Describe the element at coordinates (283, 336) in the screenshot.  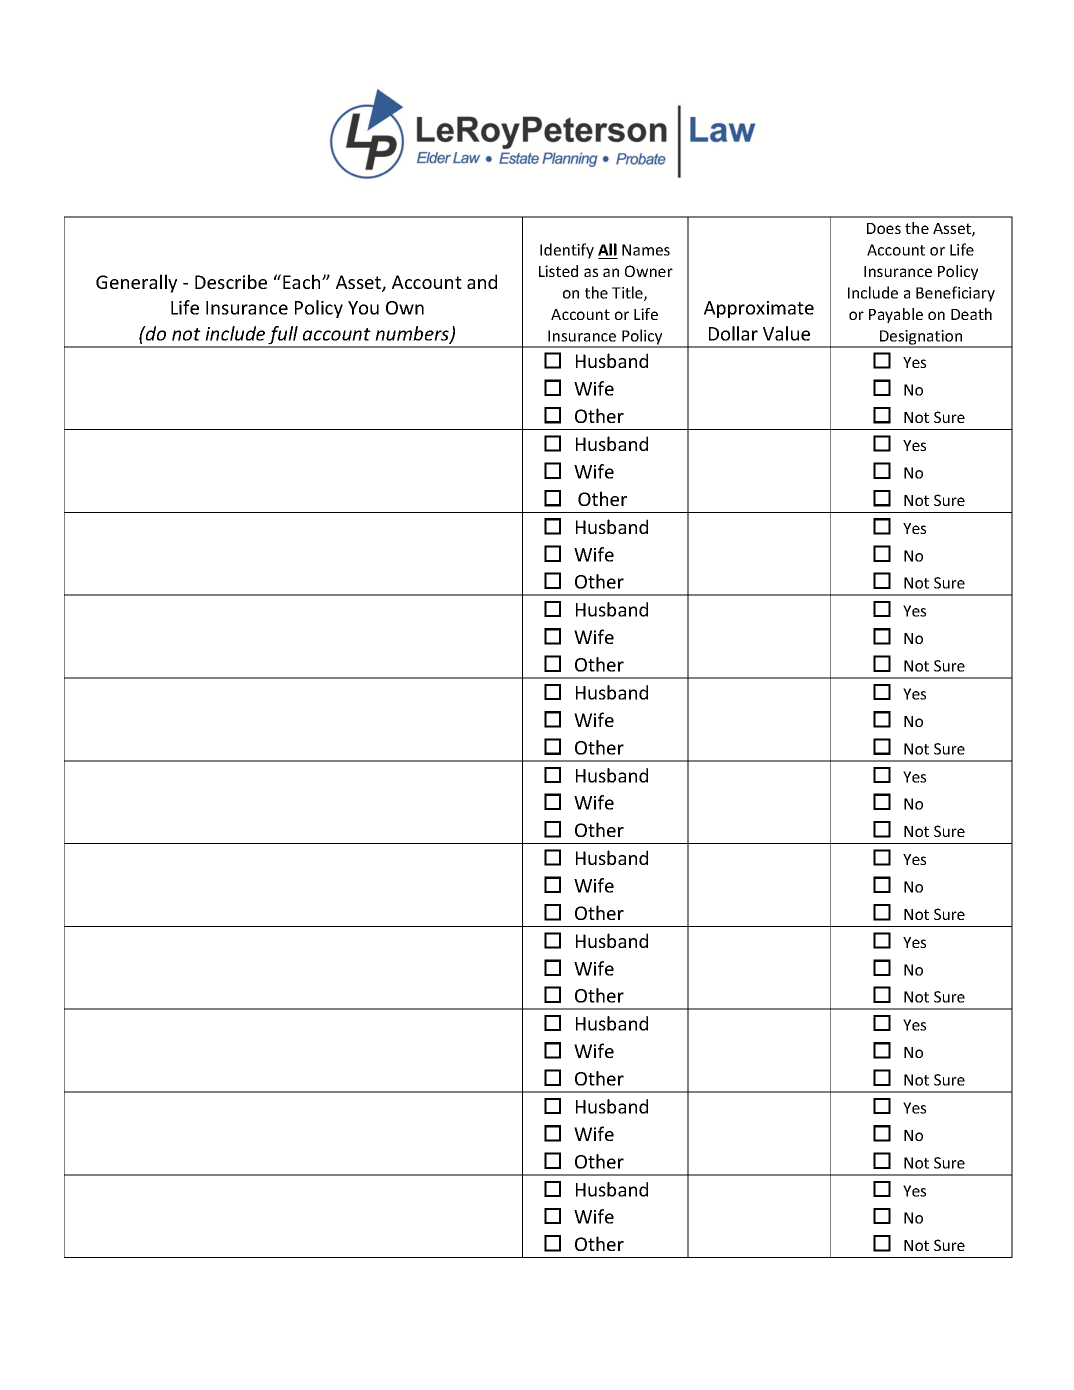
I see `full` at that location.
